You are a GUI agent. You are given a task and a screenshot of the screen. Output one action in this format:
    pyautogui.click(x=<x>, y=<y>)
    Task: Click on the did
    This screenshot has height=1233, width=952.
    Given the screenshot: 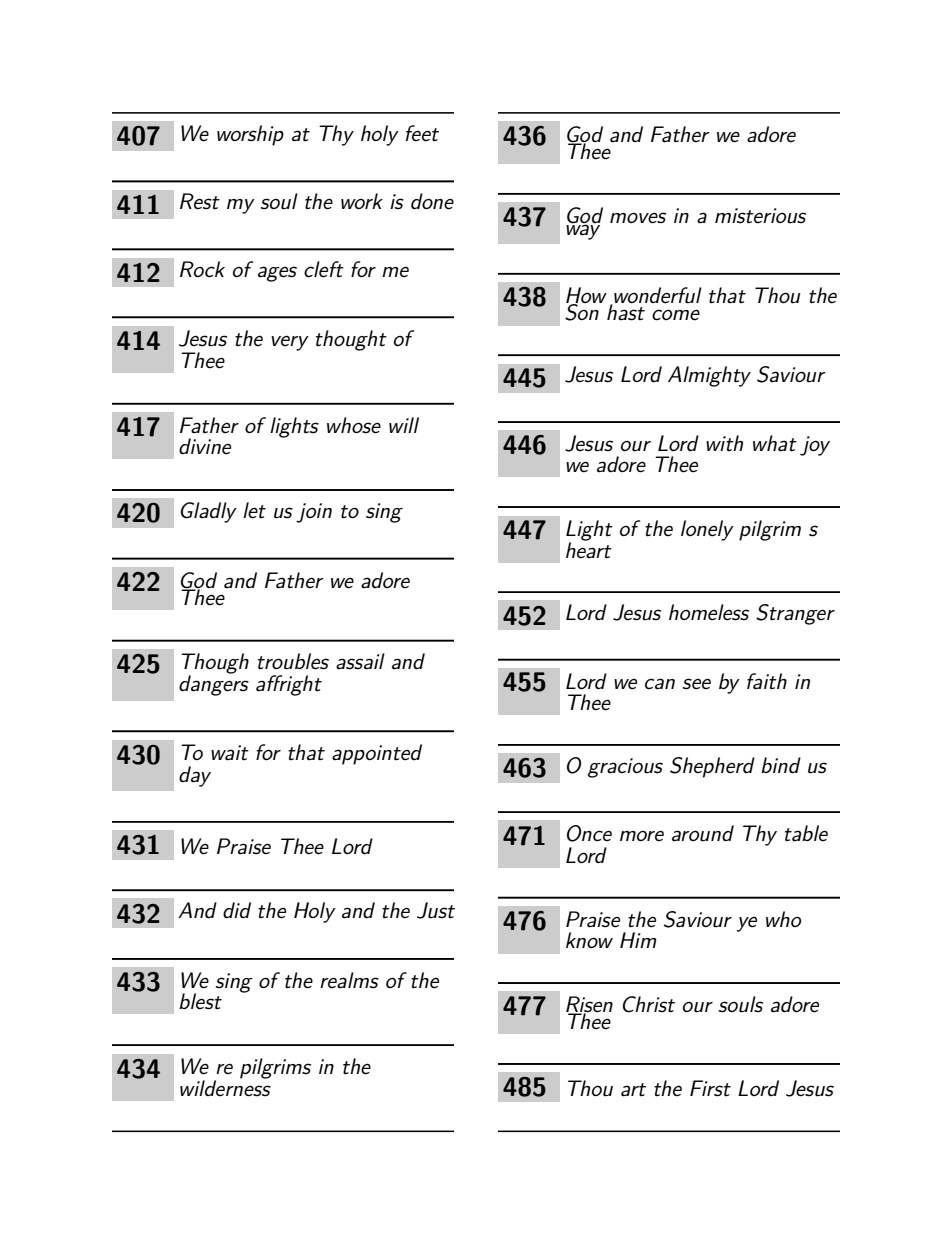 What is the action you would take?
    pyautogui.click(x=237, y=910)
